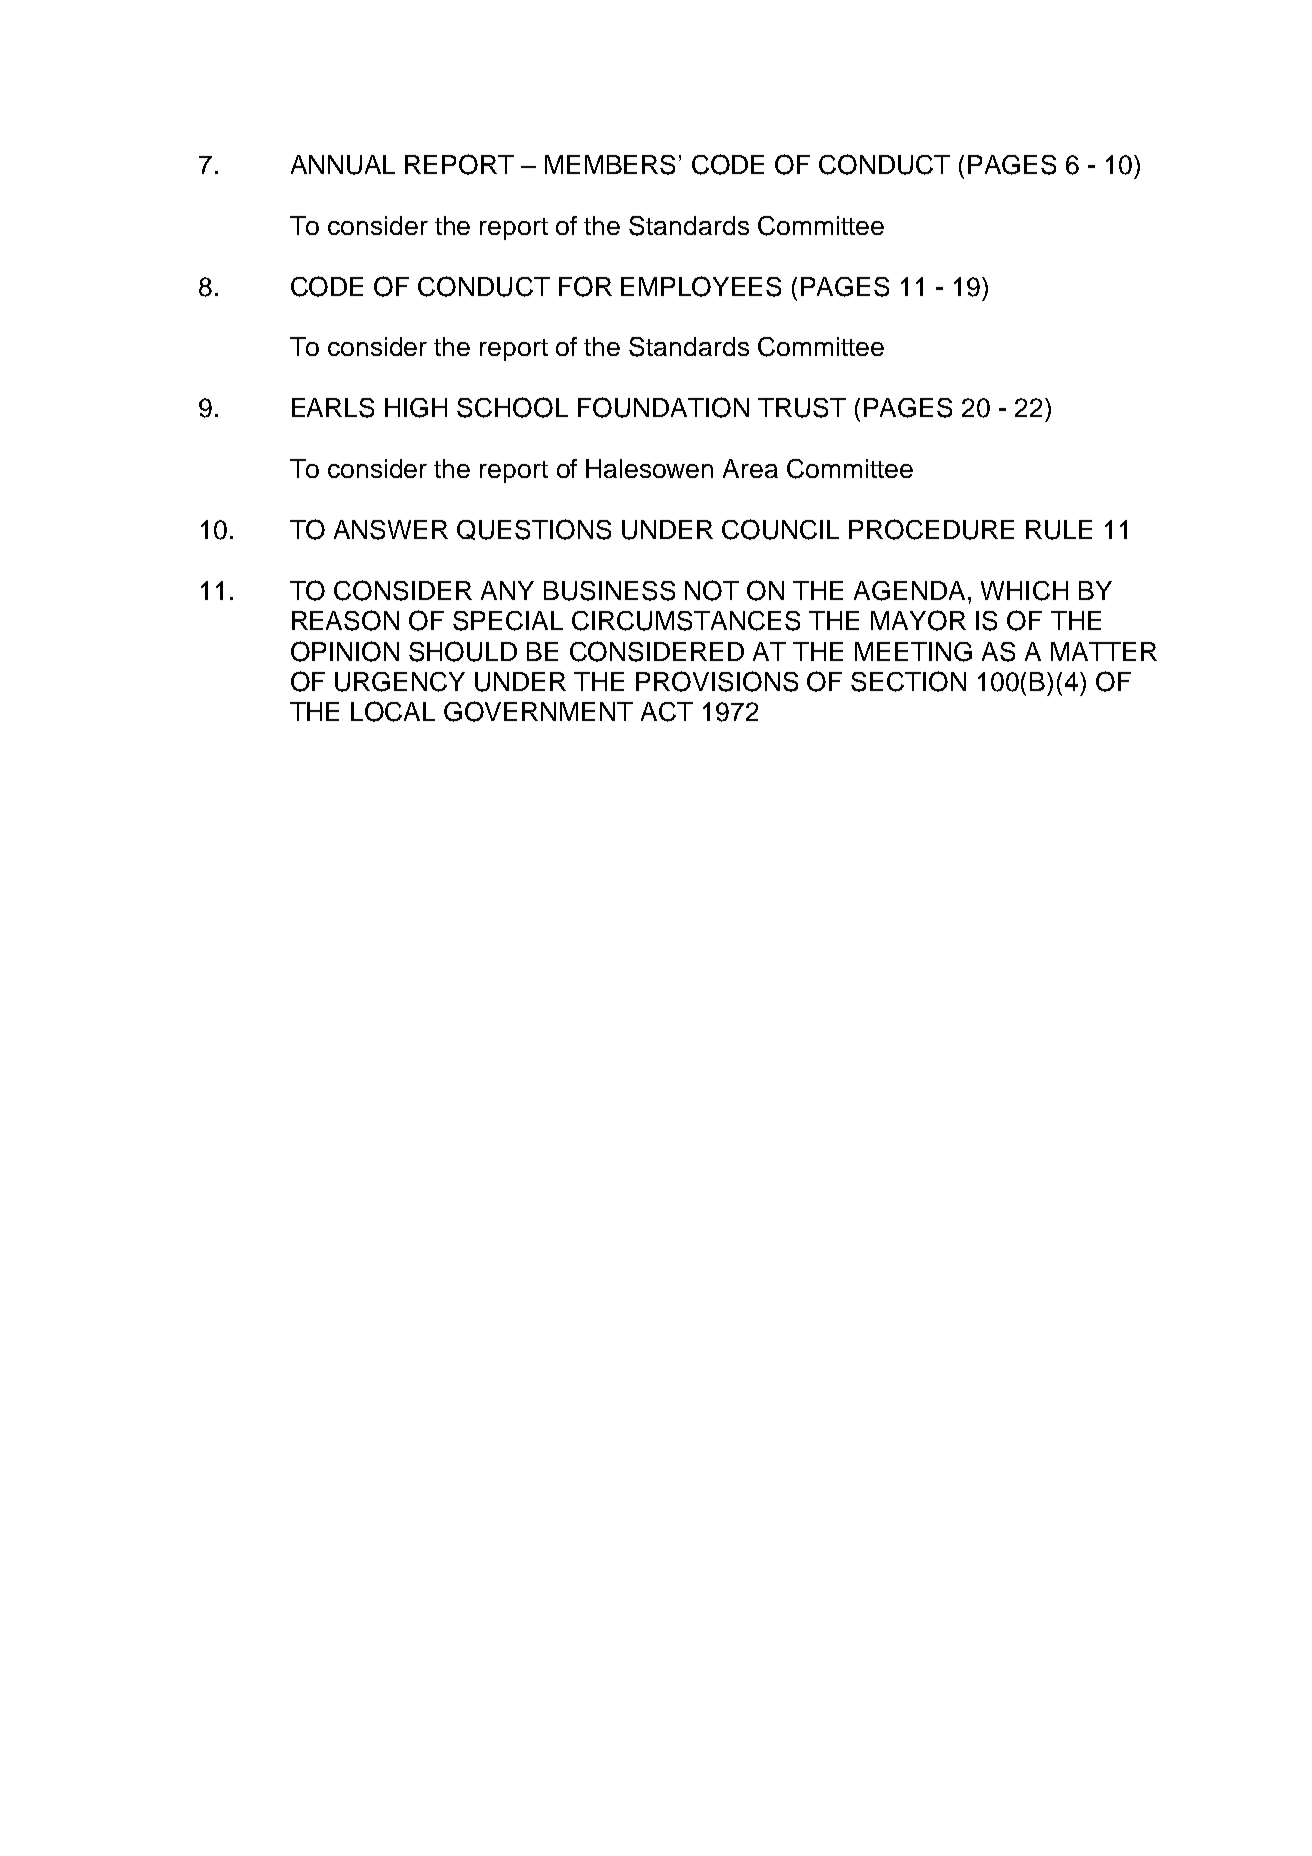  Describe the element at coordinates (780, 529) in the image. I see `COUNCIL` at that location.
